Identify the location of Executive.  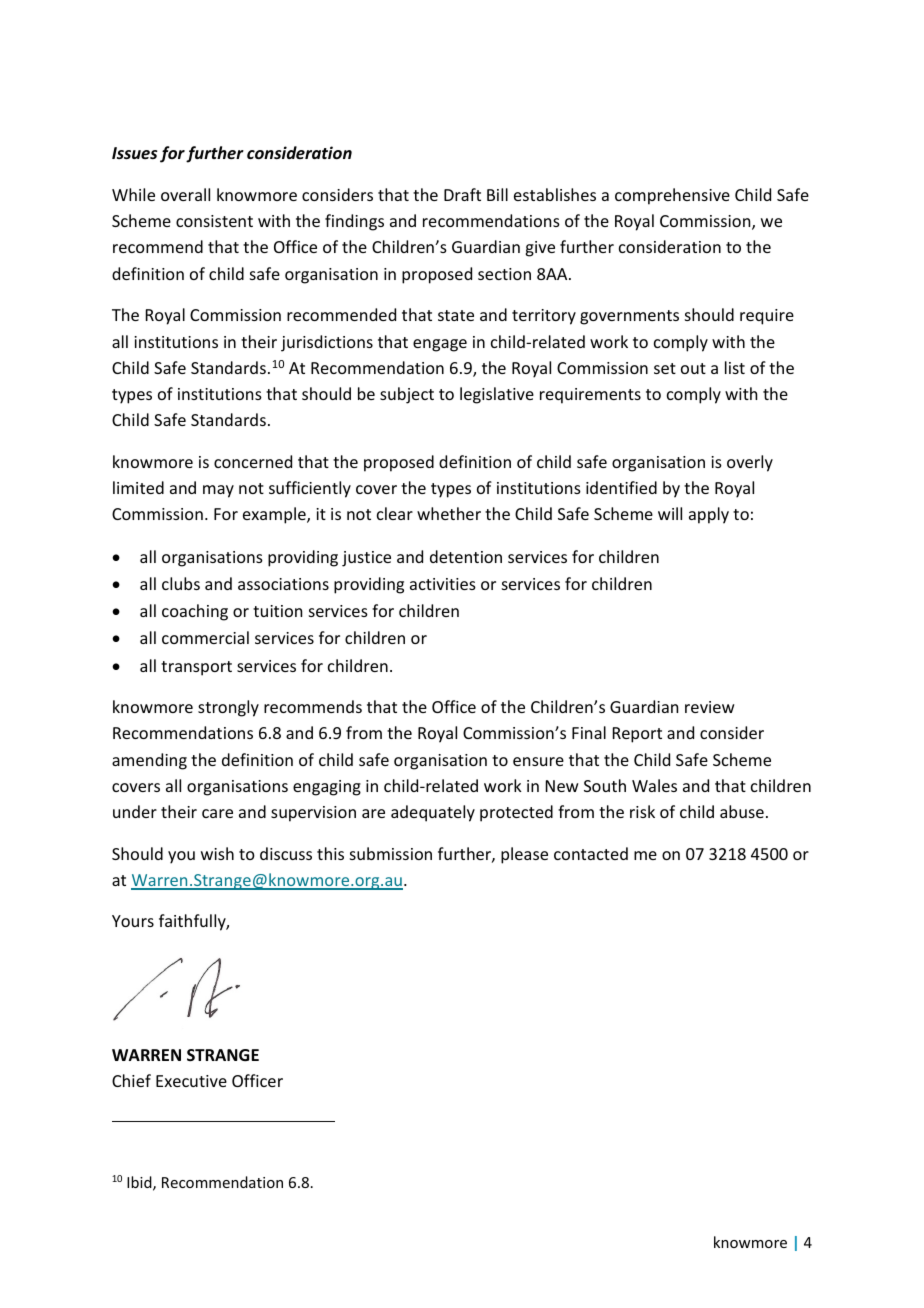
(191, 1081).
